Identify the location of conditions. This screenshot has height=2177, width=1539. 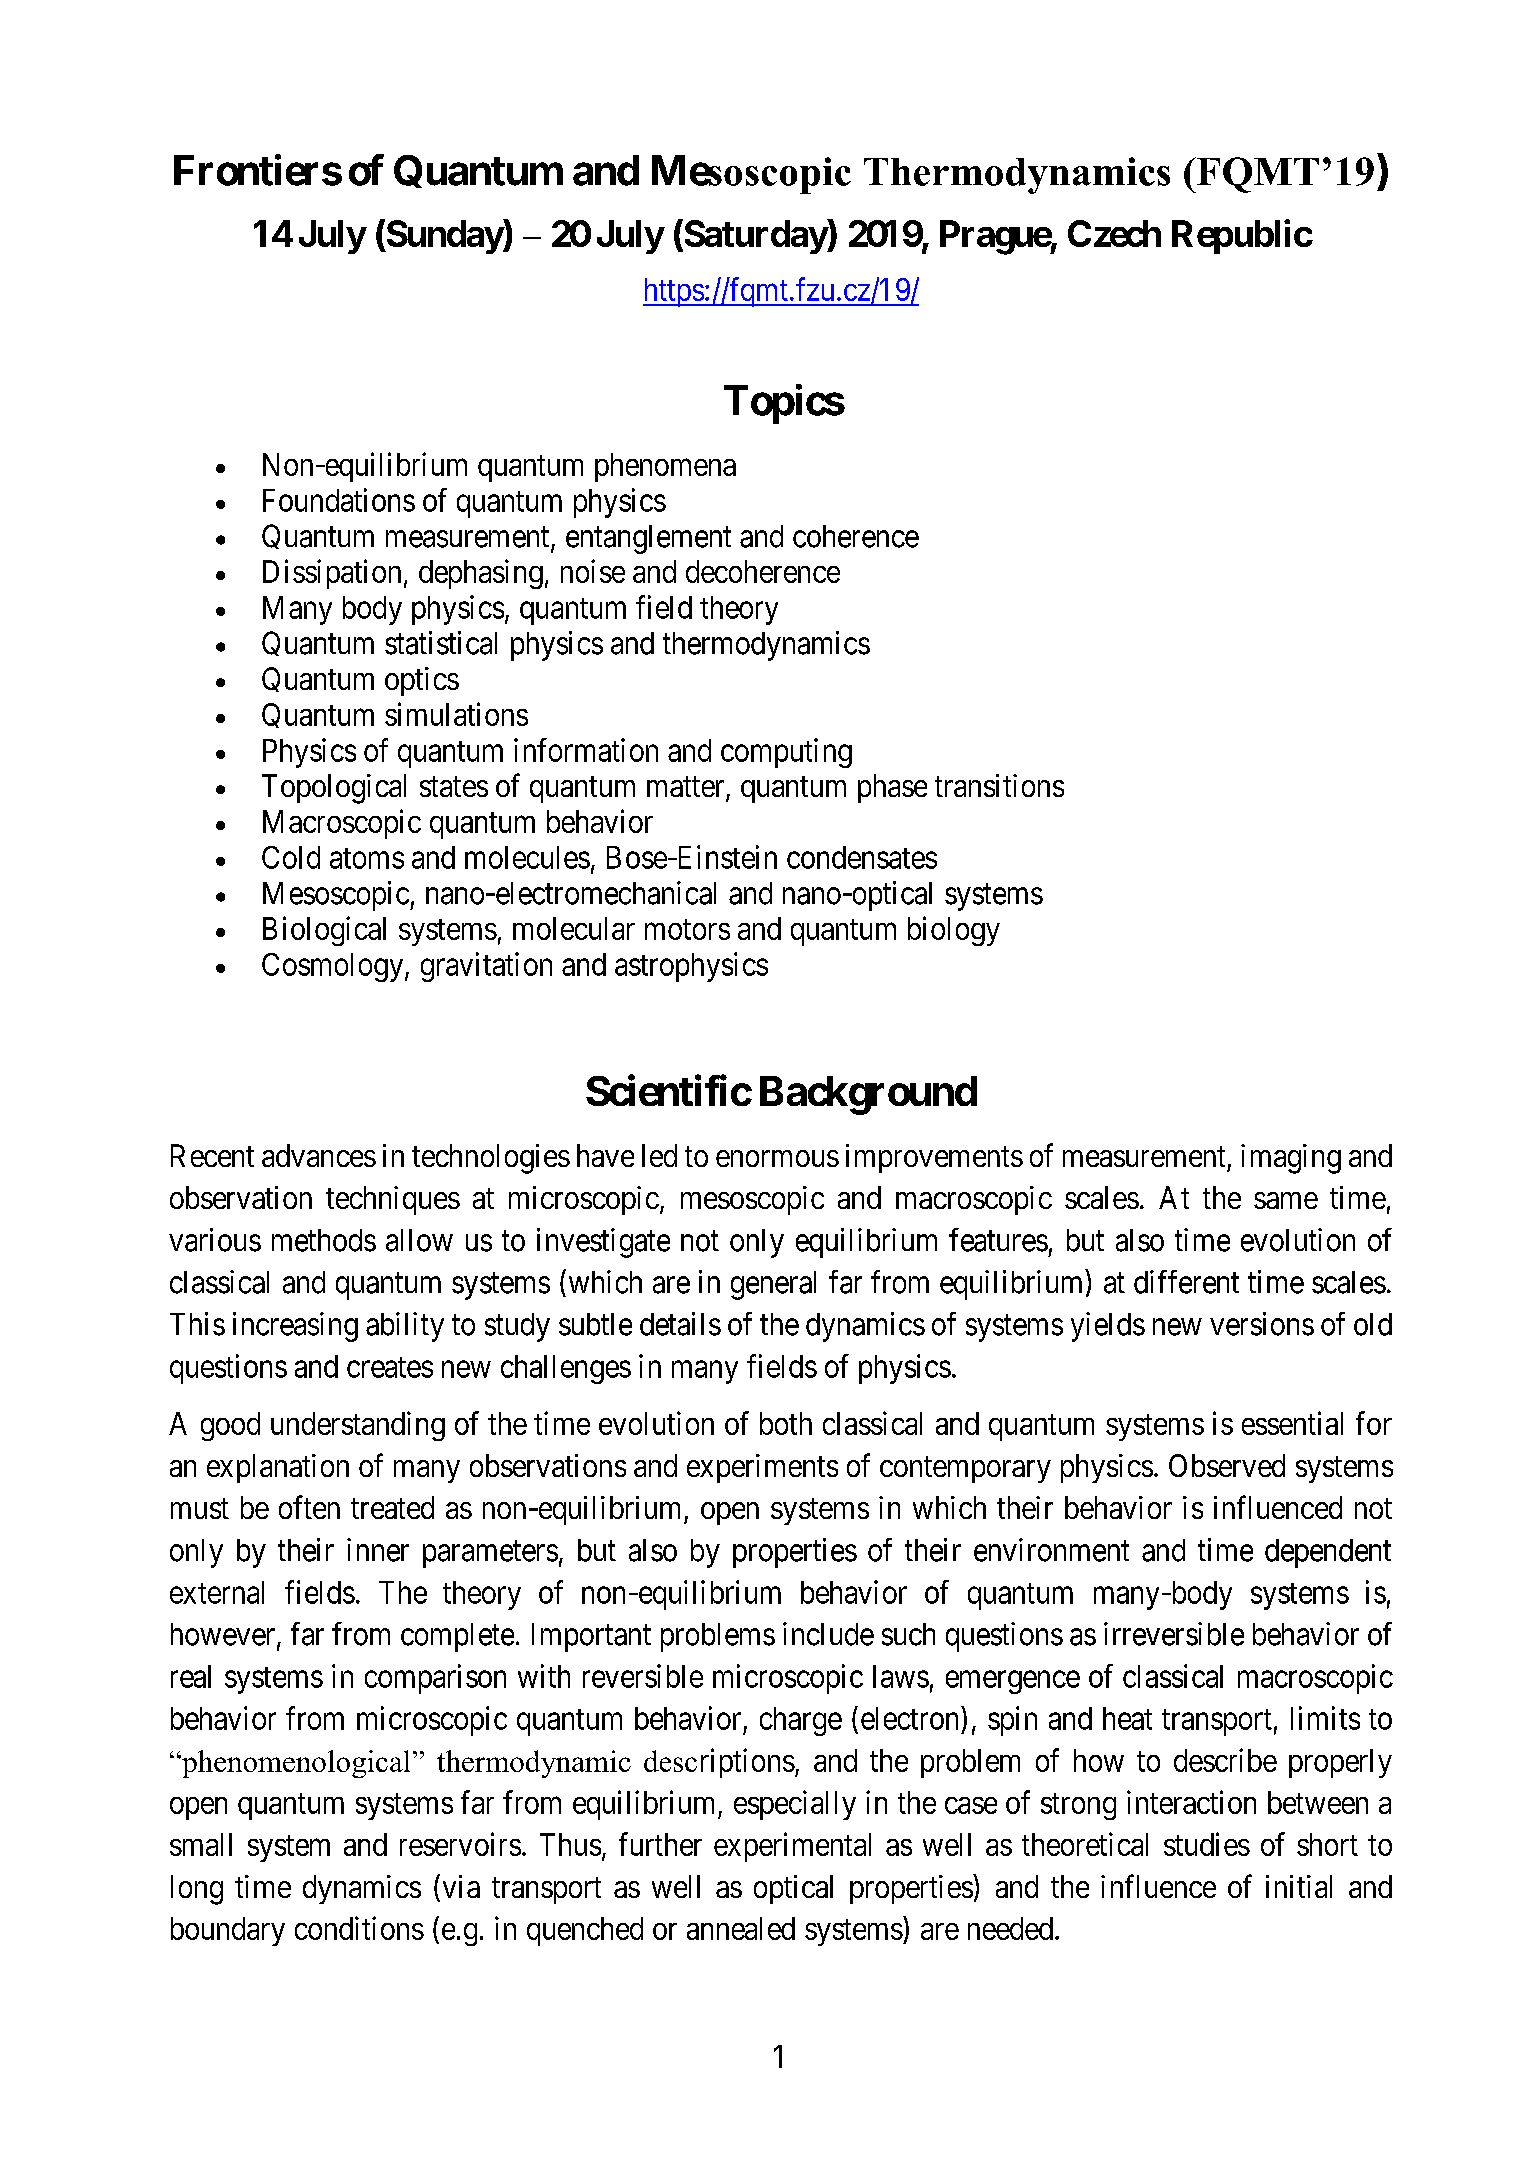
(359, 1928).
